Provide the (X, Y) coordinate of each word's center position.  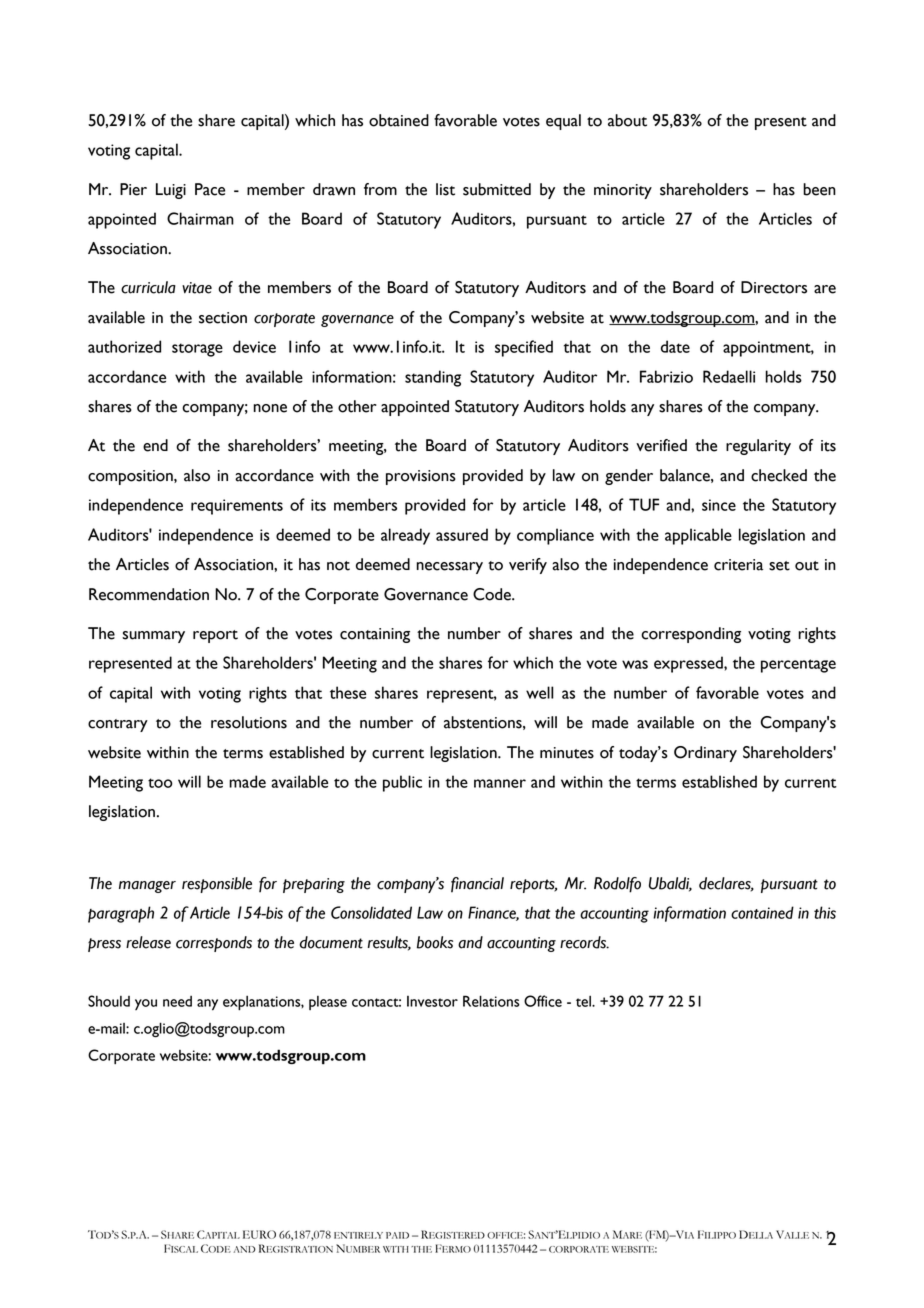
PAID (397, 1235)
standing (433, 378)
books (435, 942)
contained (762, 912)
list (445, 189)
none (270, 408)
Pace (210, 189)
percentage (798, 666)
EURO (259, 1234)
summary (153, 637)
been (819, 189)
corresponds (214, 944)
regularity (758, 447)
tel (584, 1001)
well (540, 692)
